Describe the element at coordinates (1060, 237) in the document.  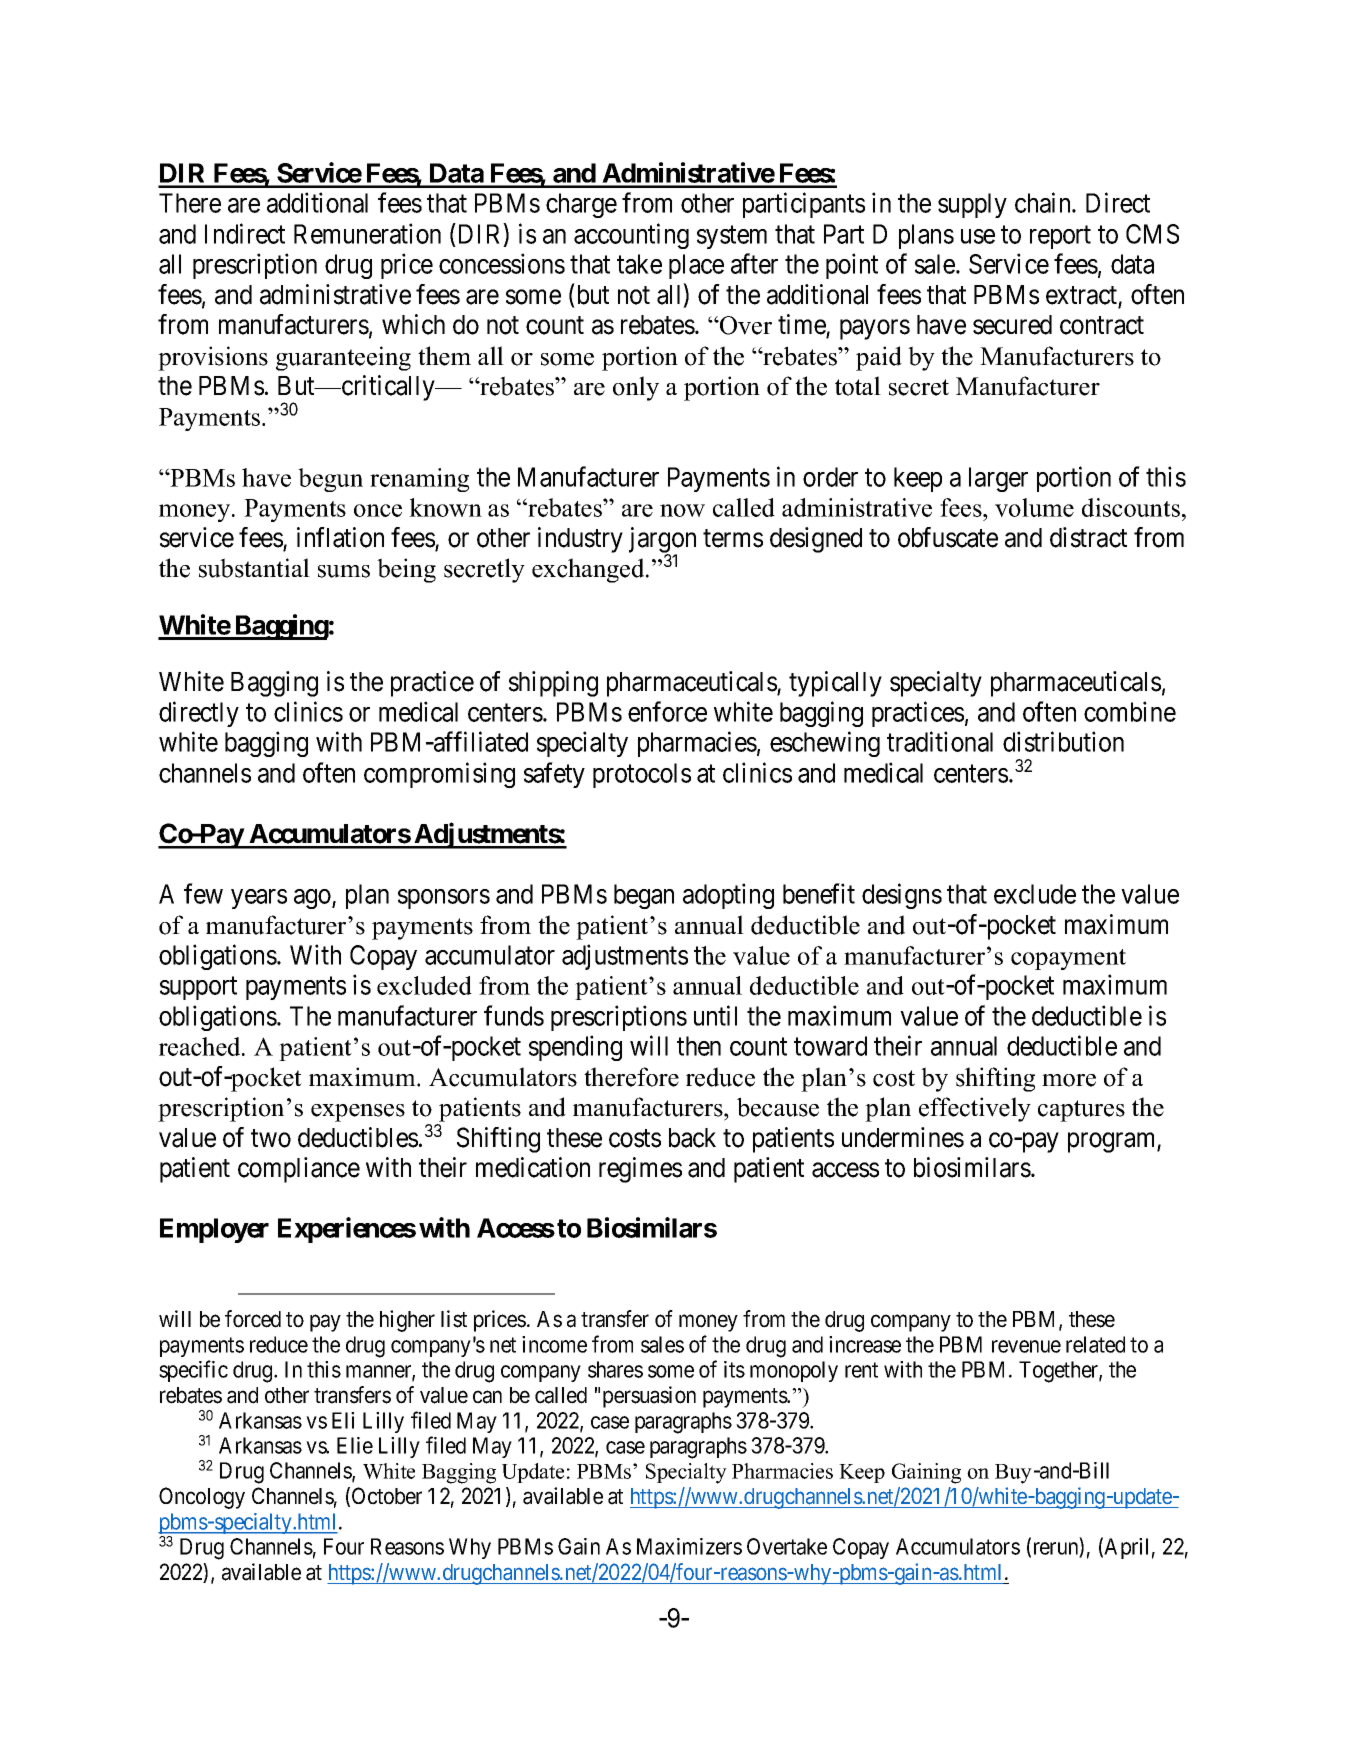
I see `report` at that location.
